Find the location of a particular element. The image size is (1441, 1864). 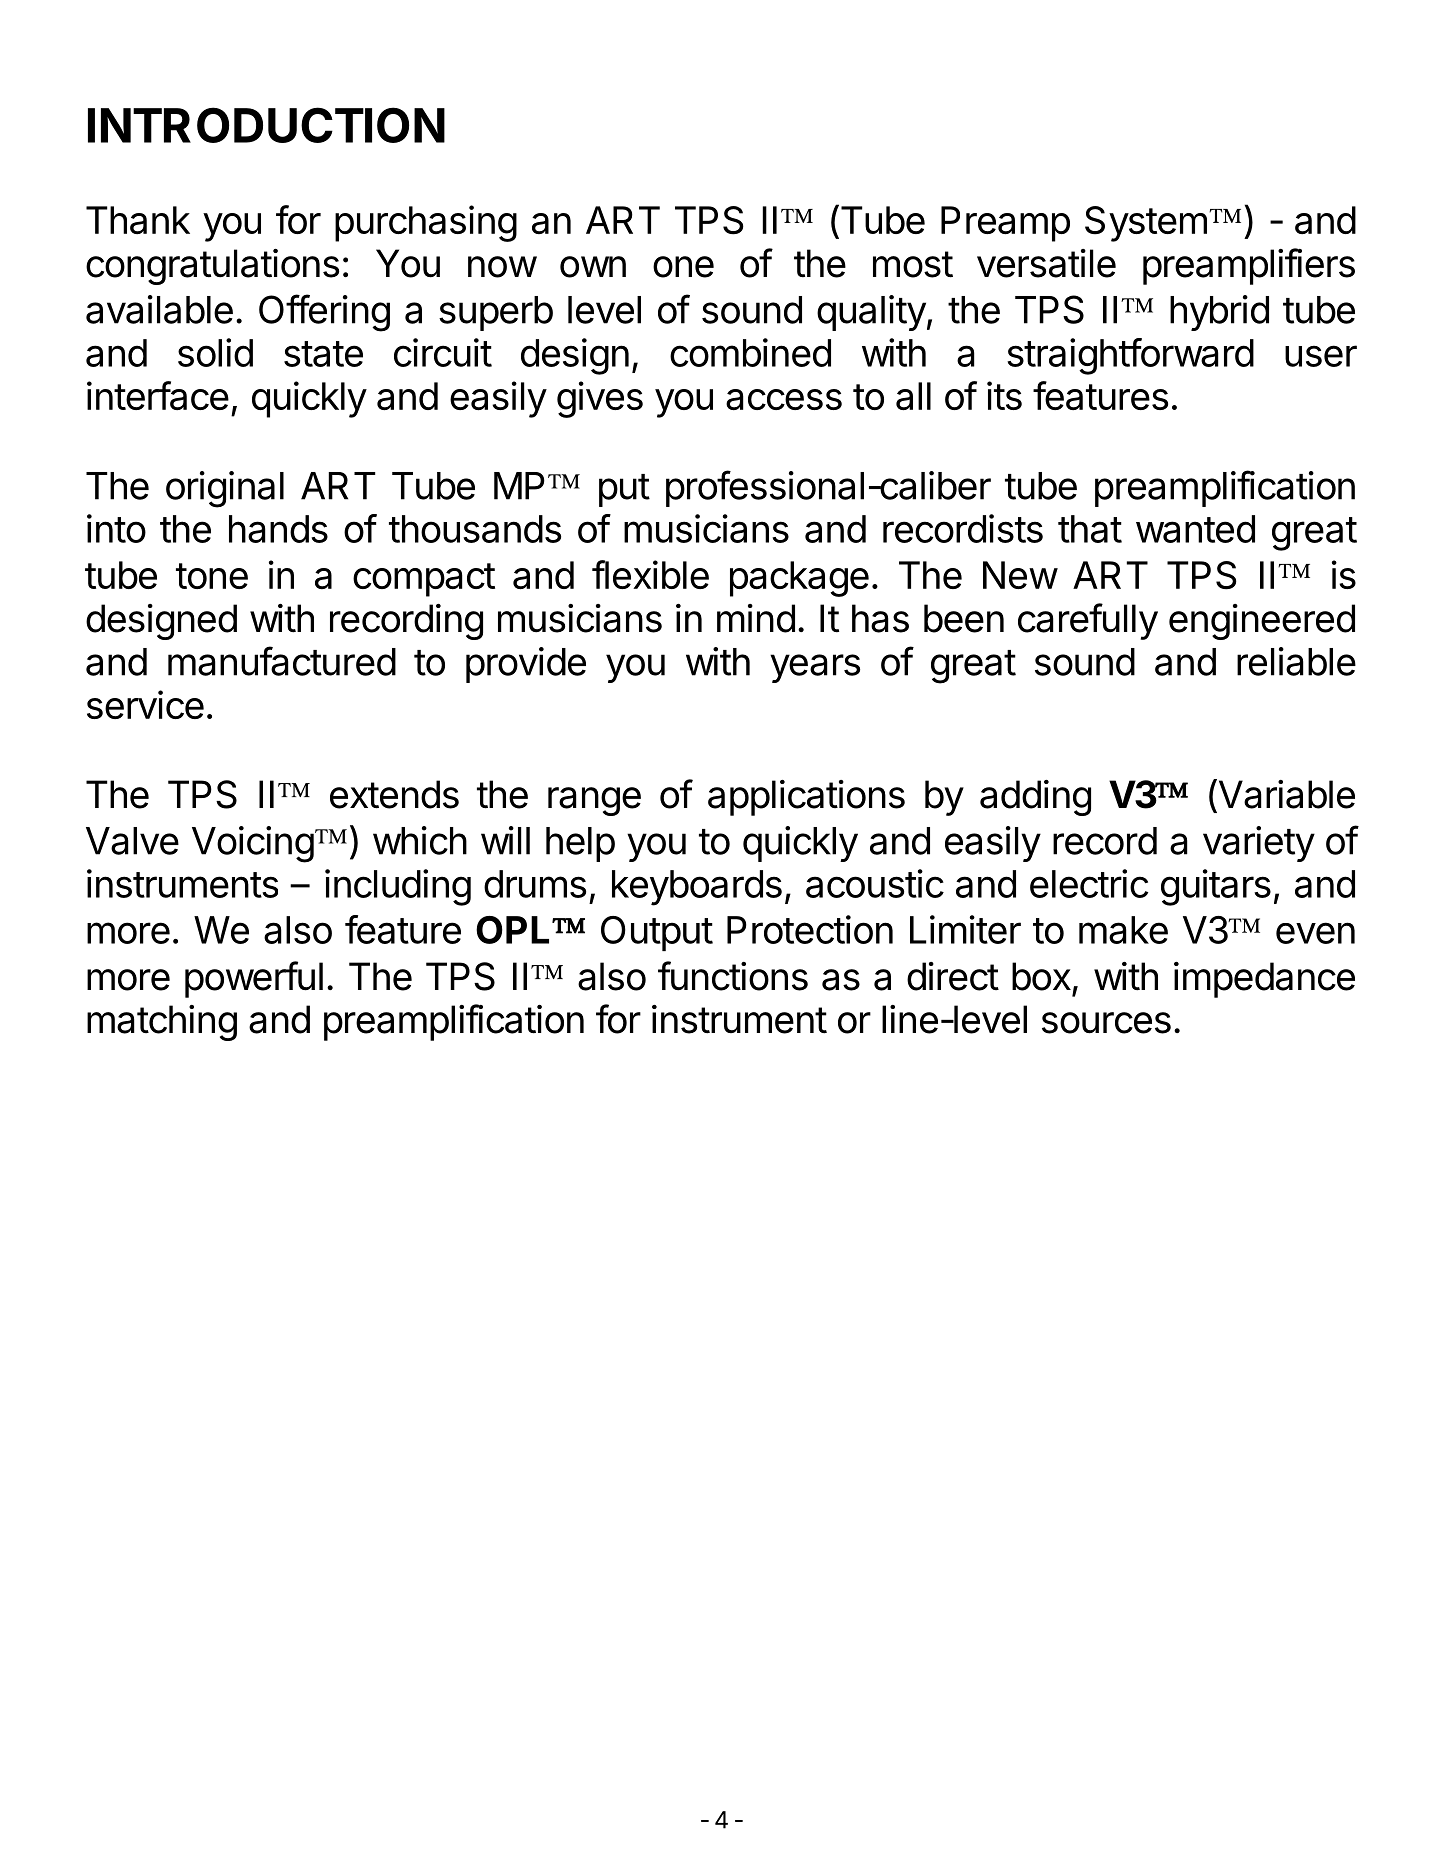

congratulations is located at coordinates (212, 267).
